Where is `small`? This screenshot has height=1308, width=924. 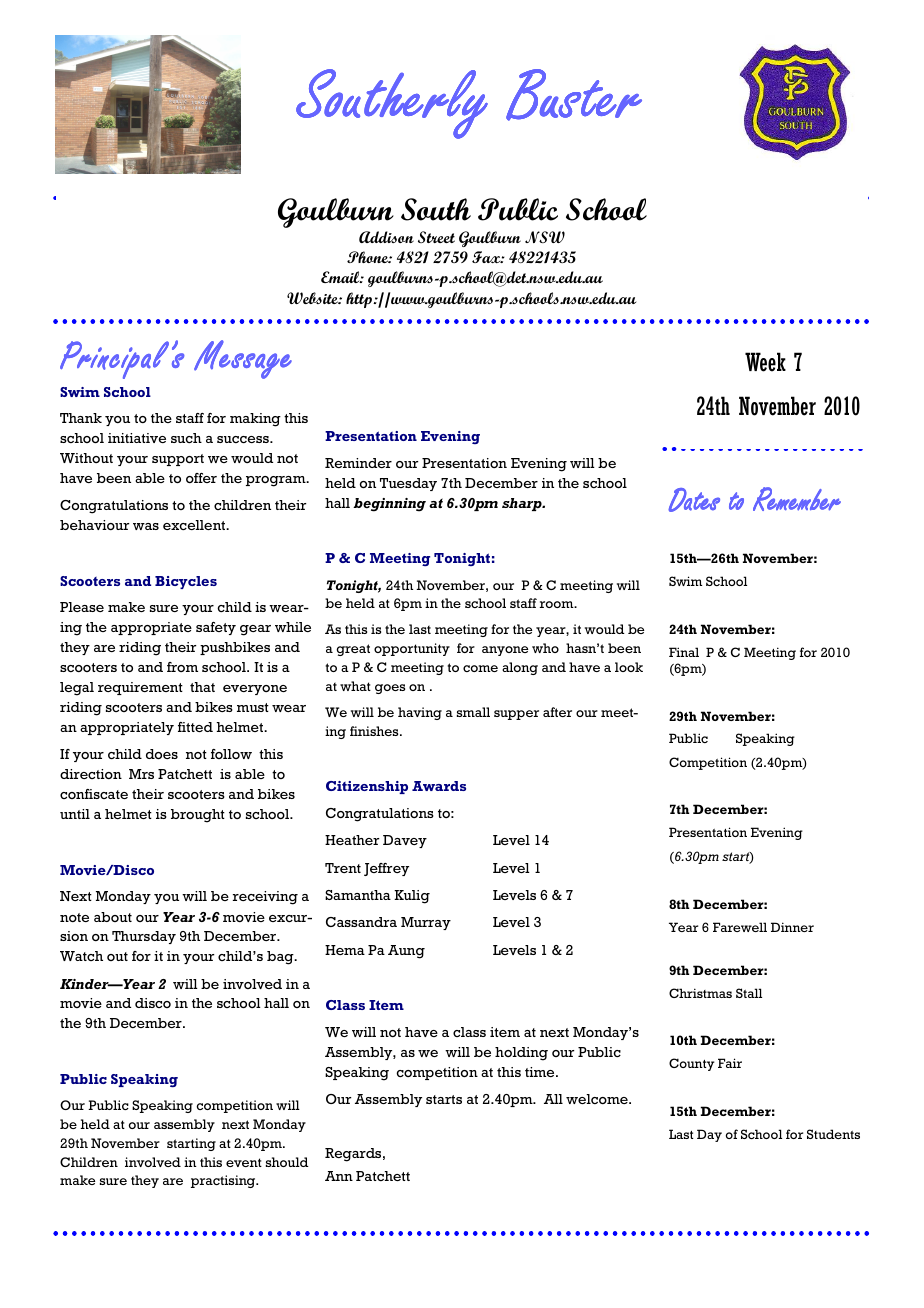
small is located at coordinates (473, 712).
